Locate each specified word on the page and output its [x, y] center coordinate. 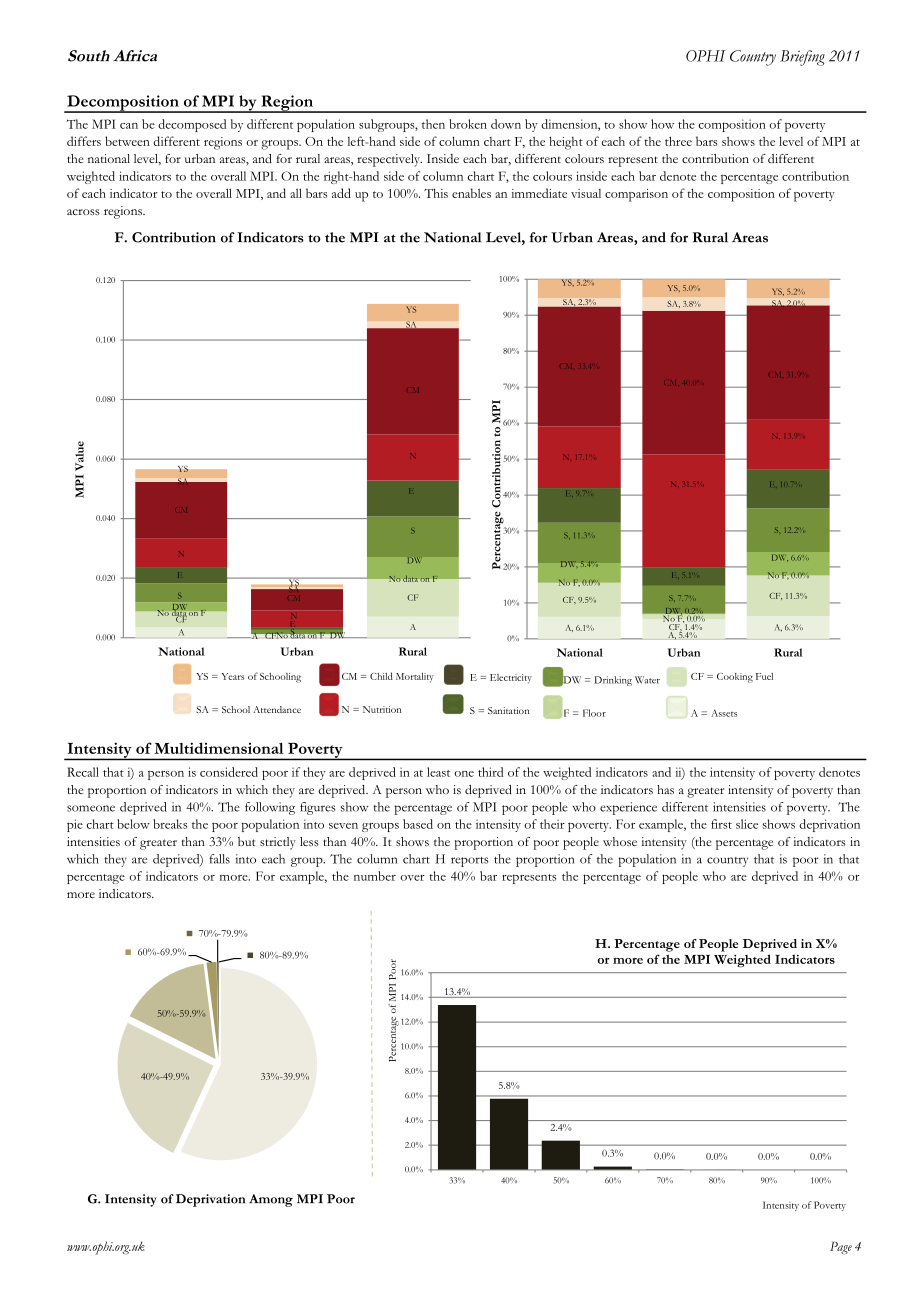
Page [841, 1248]
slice [747, 824]
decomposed [192, 125]
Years [232, 676]
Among [271, 1200]
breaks [170, 824]
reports [469, 862]
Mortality [415, 678]
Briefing [802, 58]
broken [468, 124]
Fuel [764, 676]
